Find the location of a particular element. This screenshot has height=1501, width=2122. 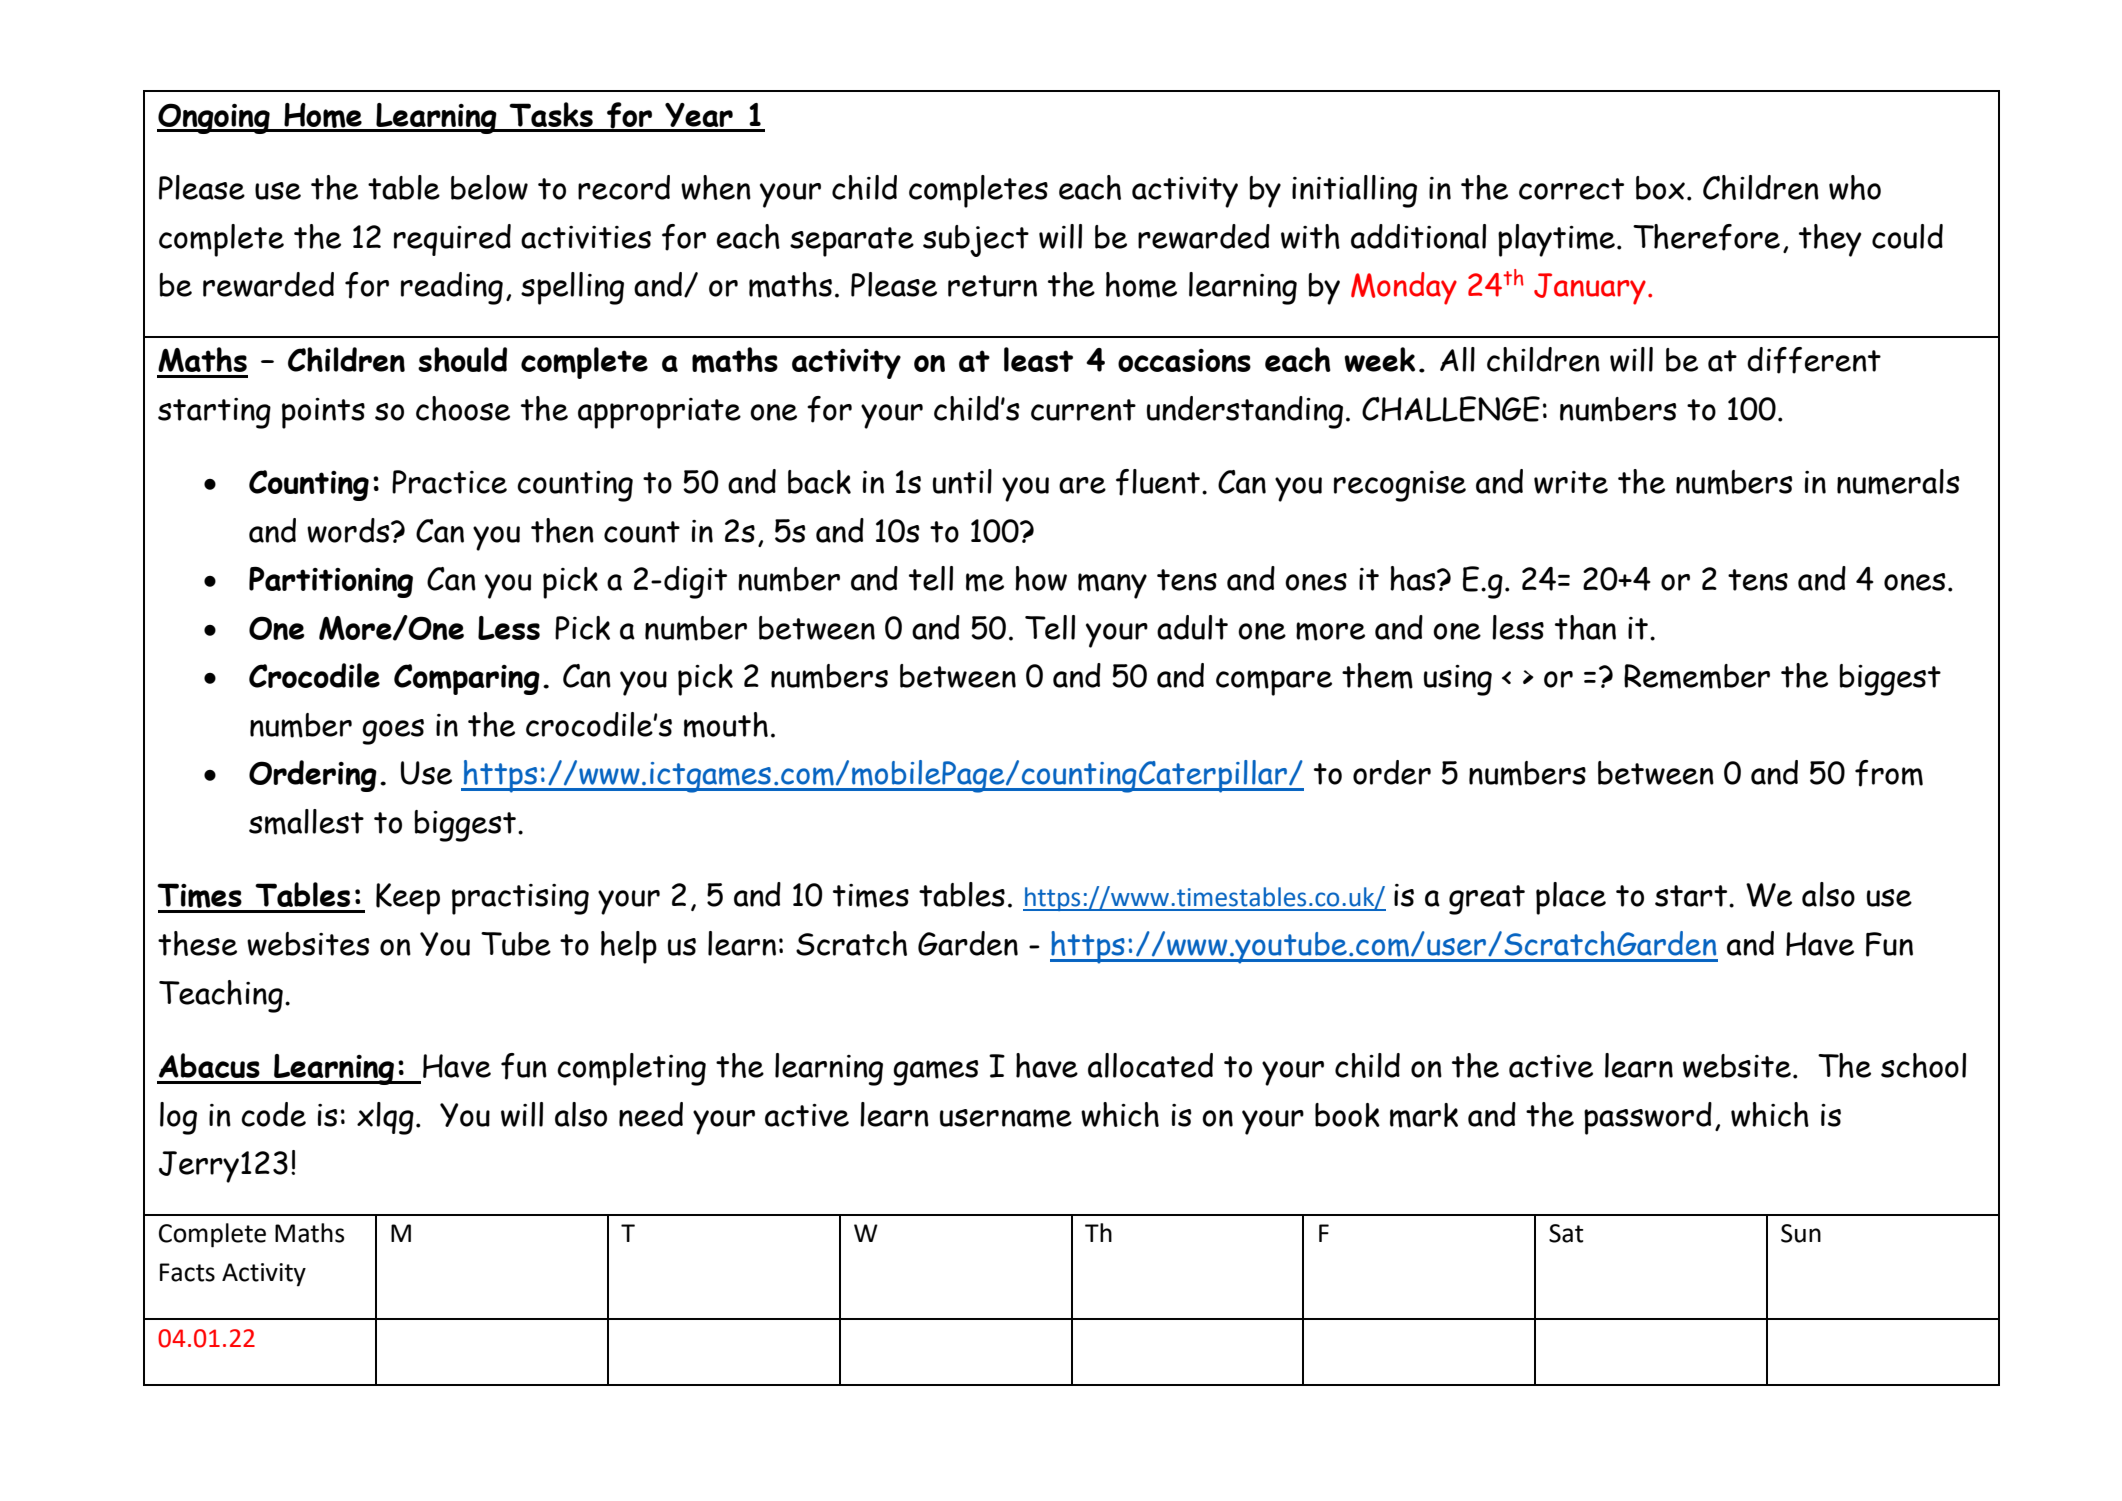

Comparing is located at coordinates (467, 679).
